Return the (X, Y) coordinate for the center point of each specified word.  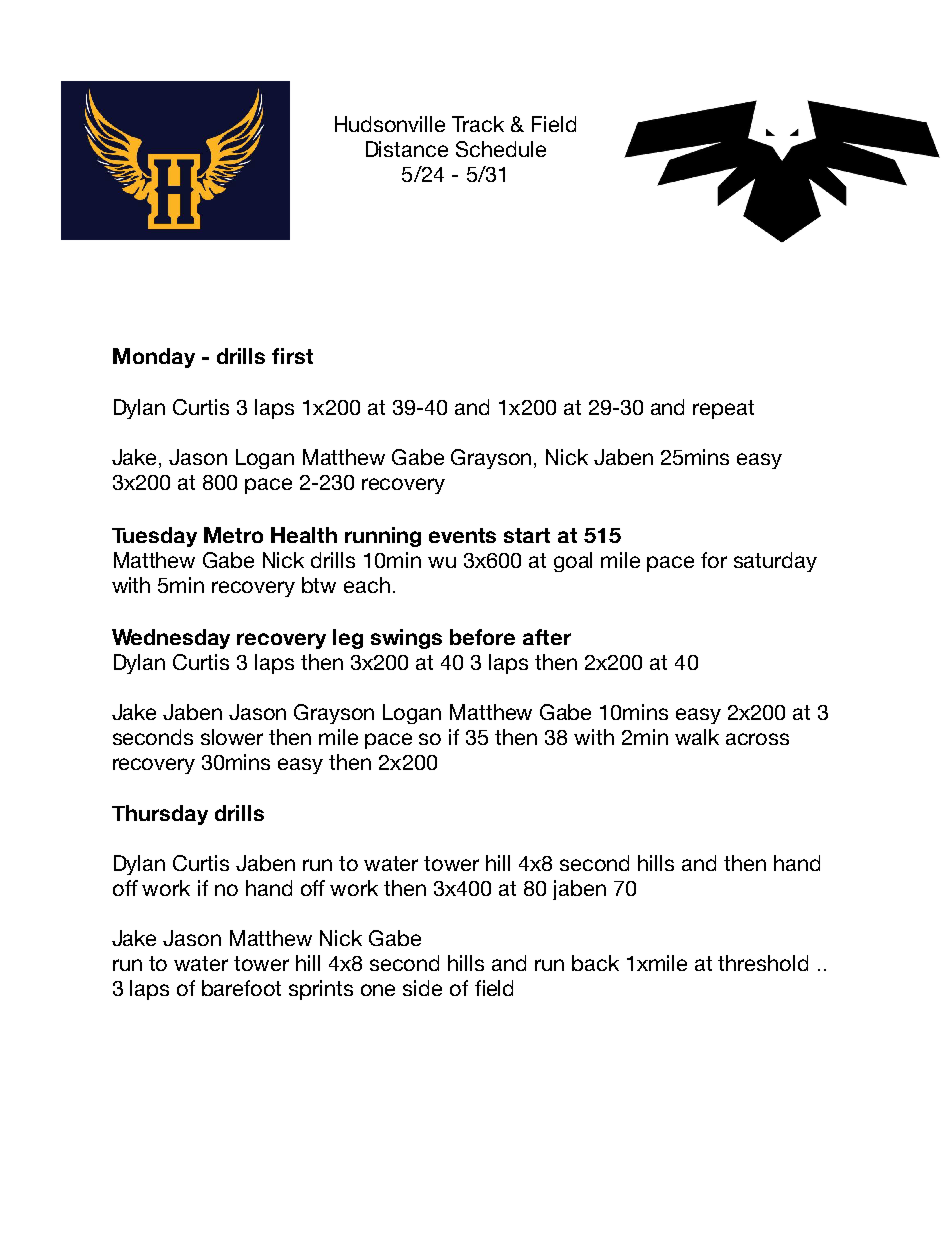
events (462, 535)
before (482, 637)
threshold (763, 963)
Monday (154, 358)
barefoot (241, 988)
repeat (723, 409)
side (422, 988)
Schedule (501, 149)
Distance (407, 149)
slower (232, 737)
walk (697, 737)
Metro (233, 535)
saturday (775, 562)
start (527, 535)
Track (478, 124)
